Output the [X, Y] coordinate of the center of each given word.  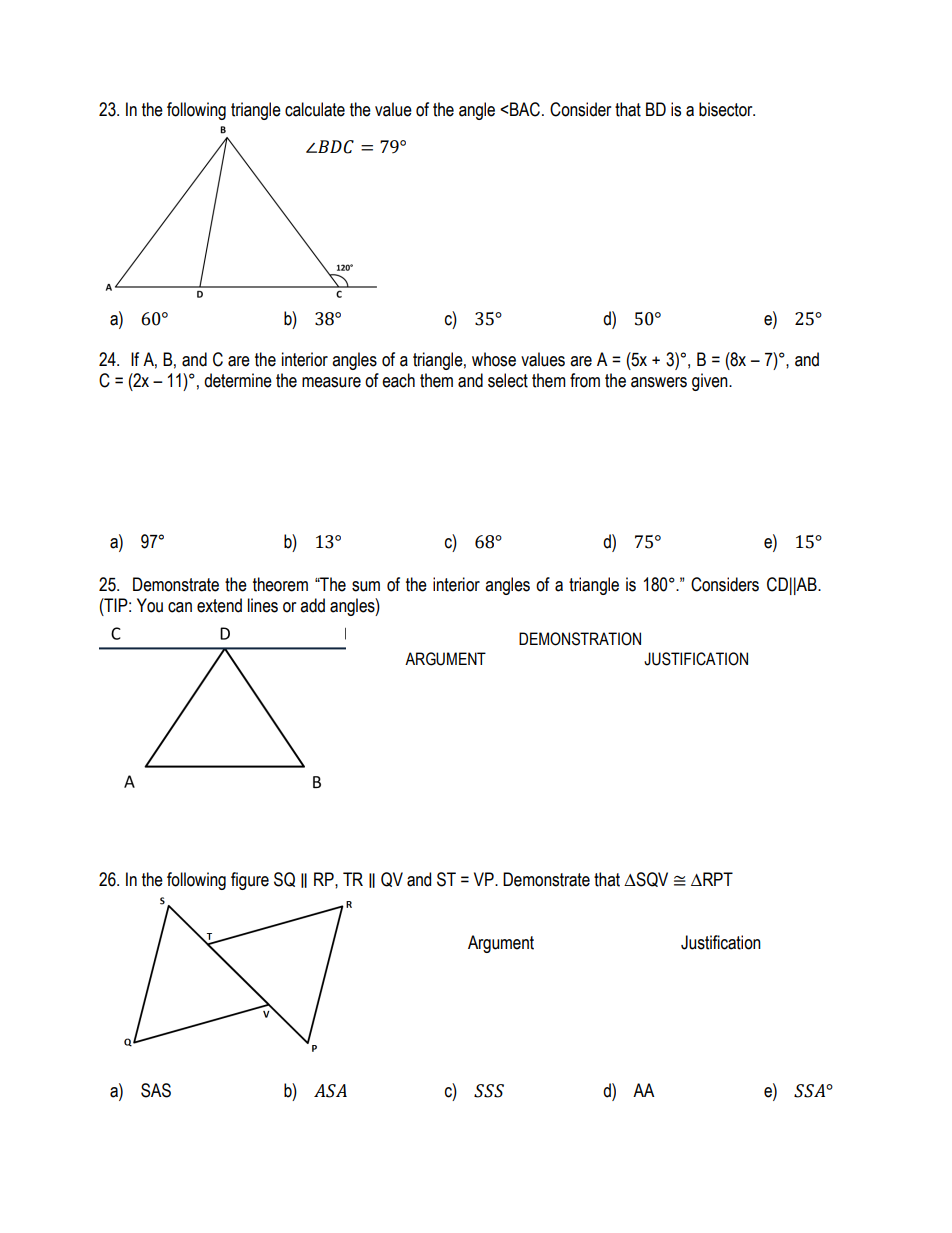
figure [250, 881]
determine [238, 380]
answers [659, 382]
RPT [717, 879]
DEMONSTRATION [580, 639]
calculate [315, 109]
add [312, 605]
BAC [525, 109]
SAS [156, 1090]
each [398, 380]
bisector [727, 109]
